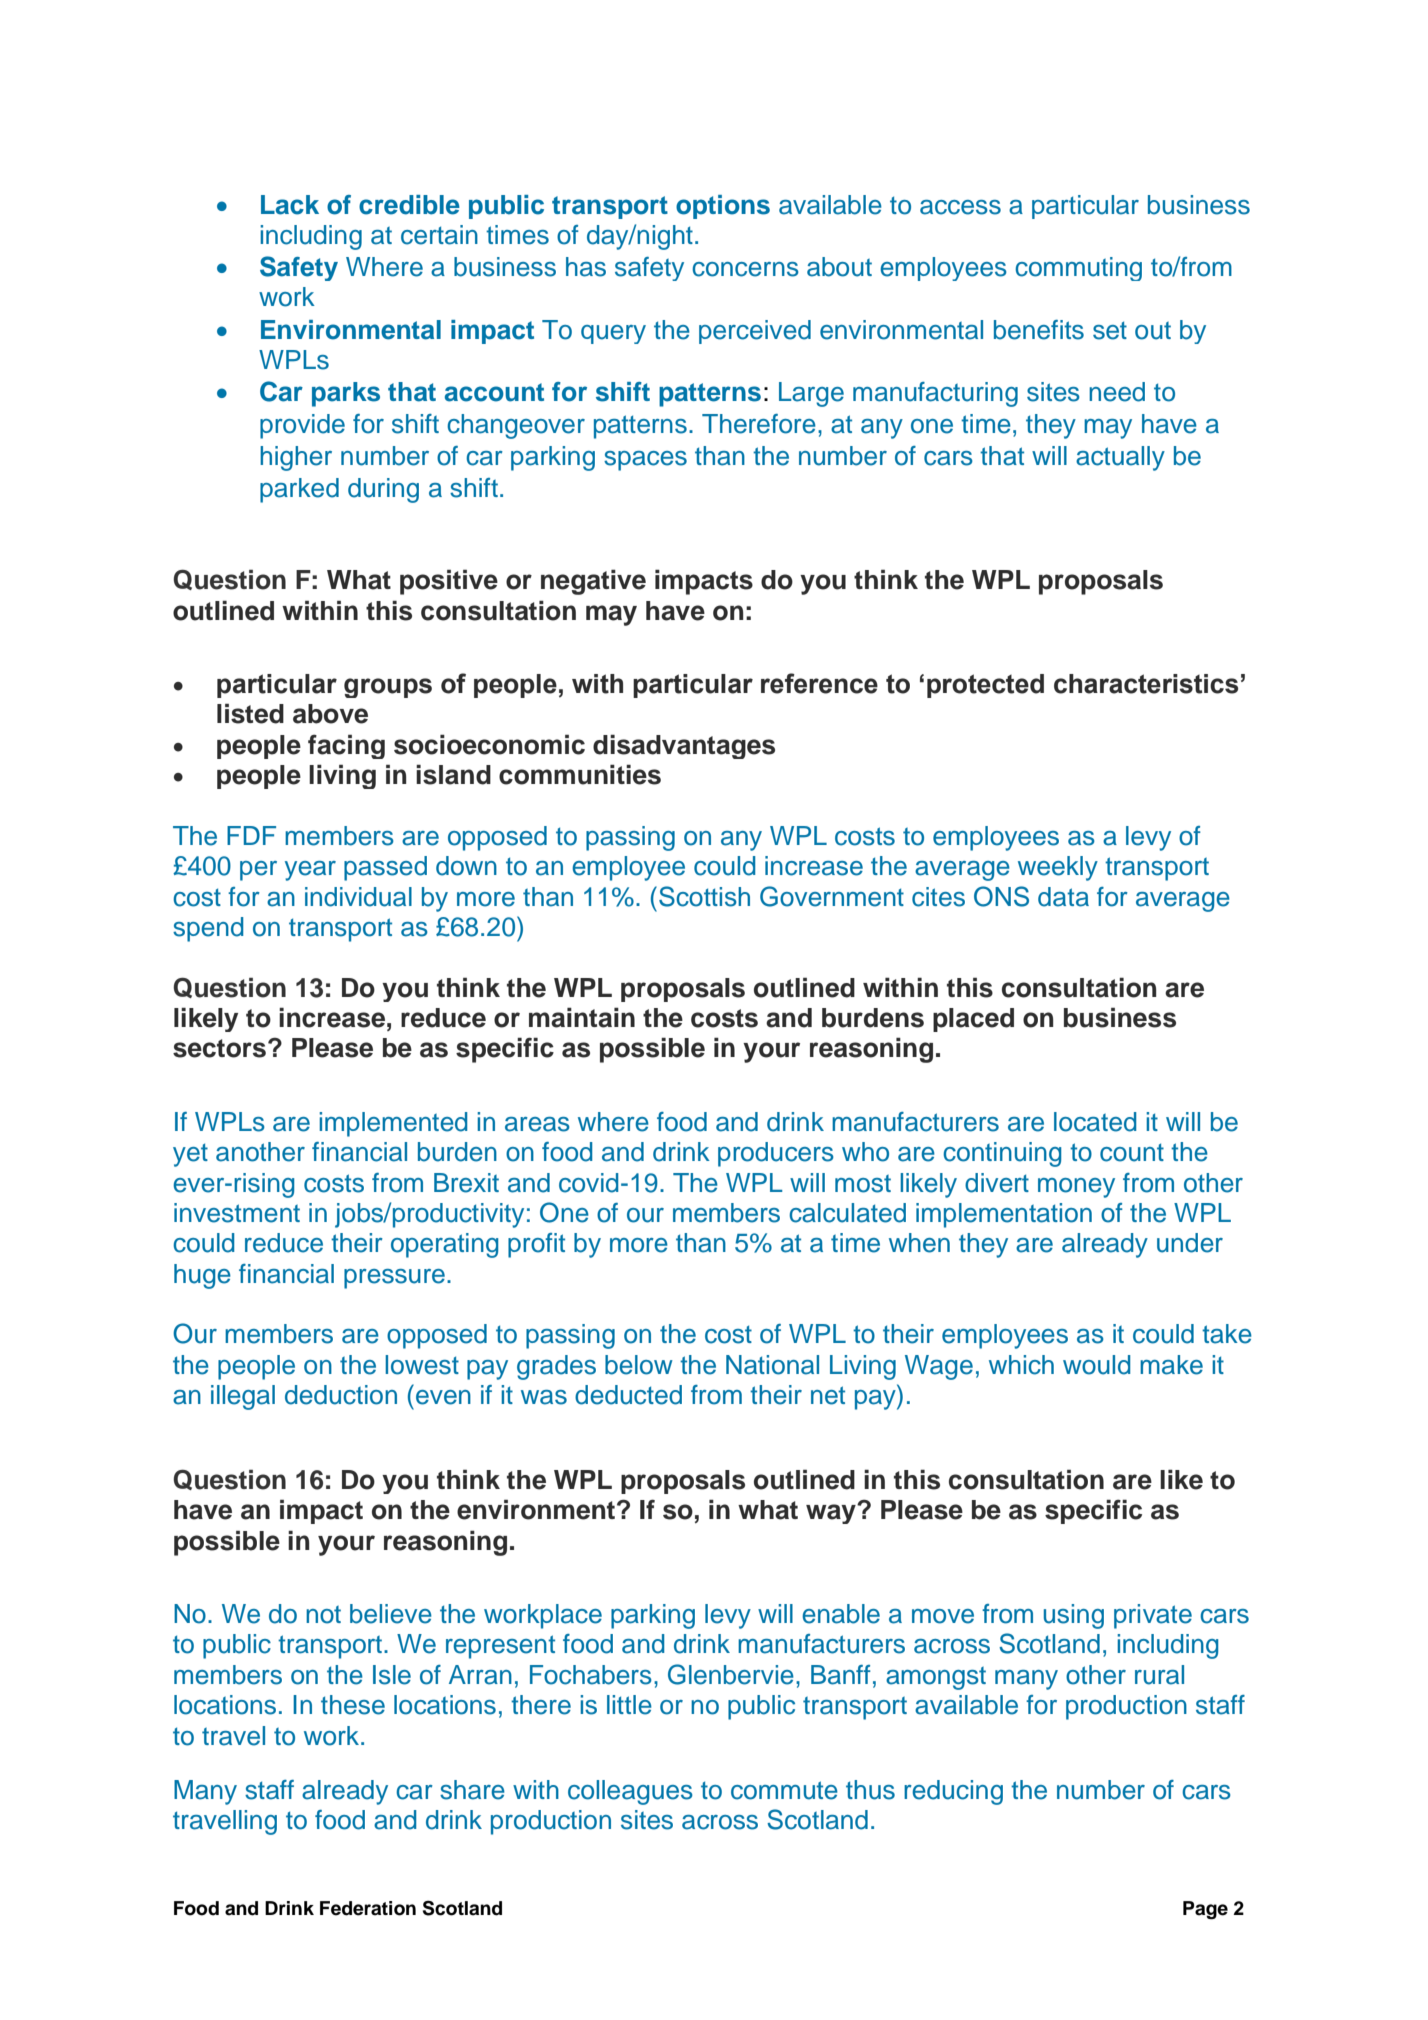  I want to click on would, so click(1096, 1365).
